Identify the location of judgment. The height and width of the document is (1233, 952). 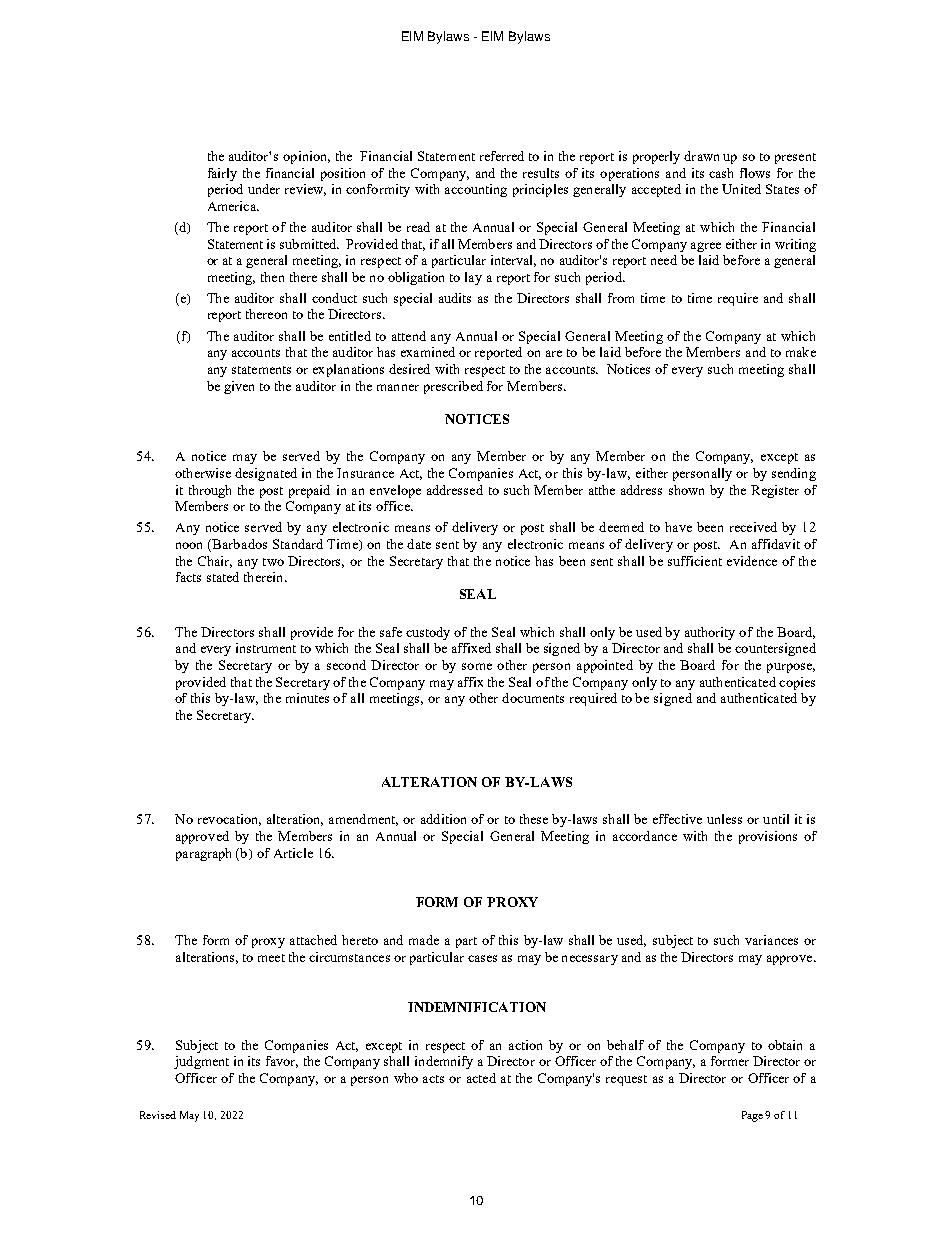
(201, 1062).
